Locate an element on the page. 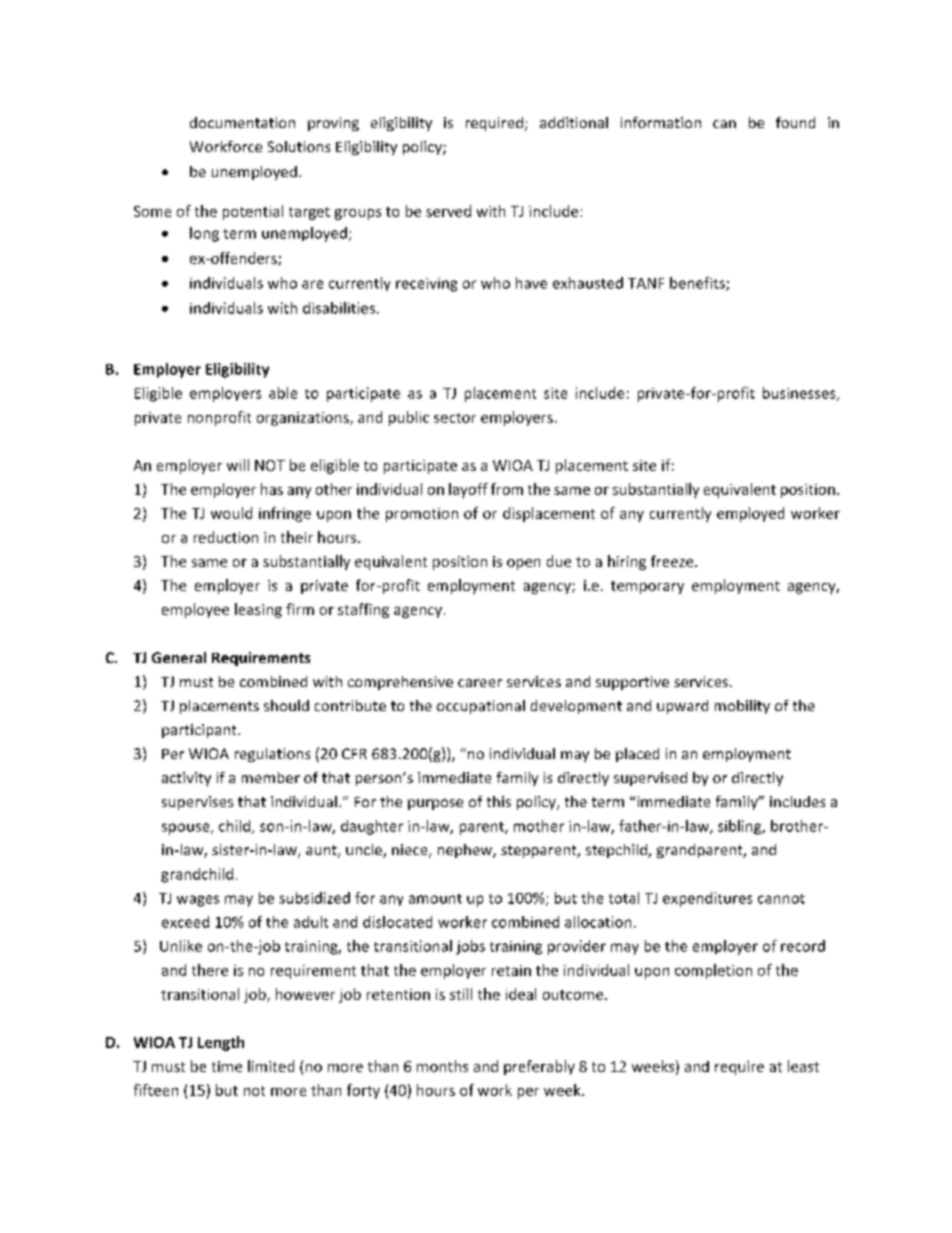 This image has width=952, height=1233. open is located at coordinates (523, 564).
